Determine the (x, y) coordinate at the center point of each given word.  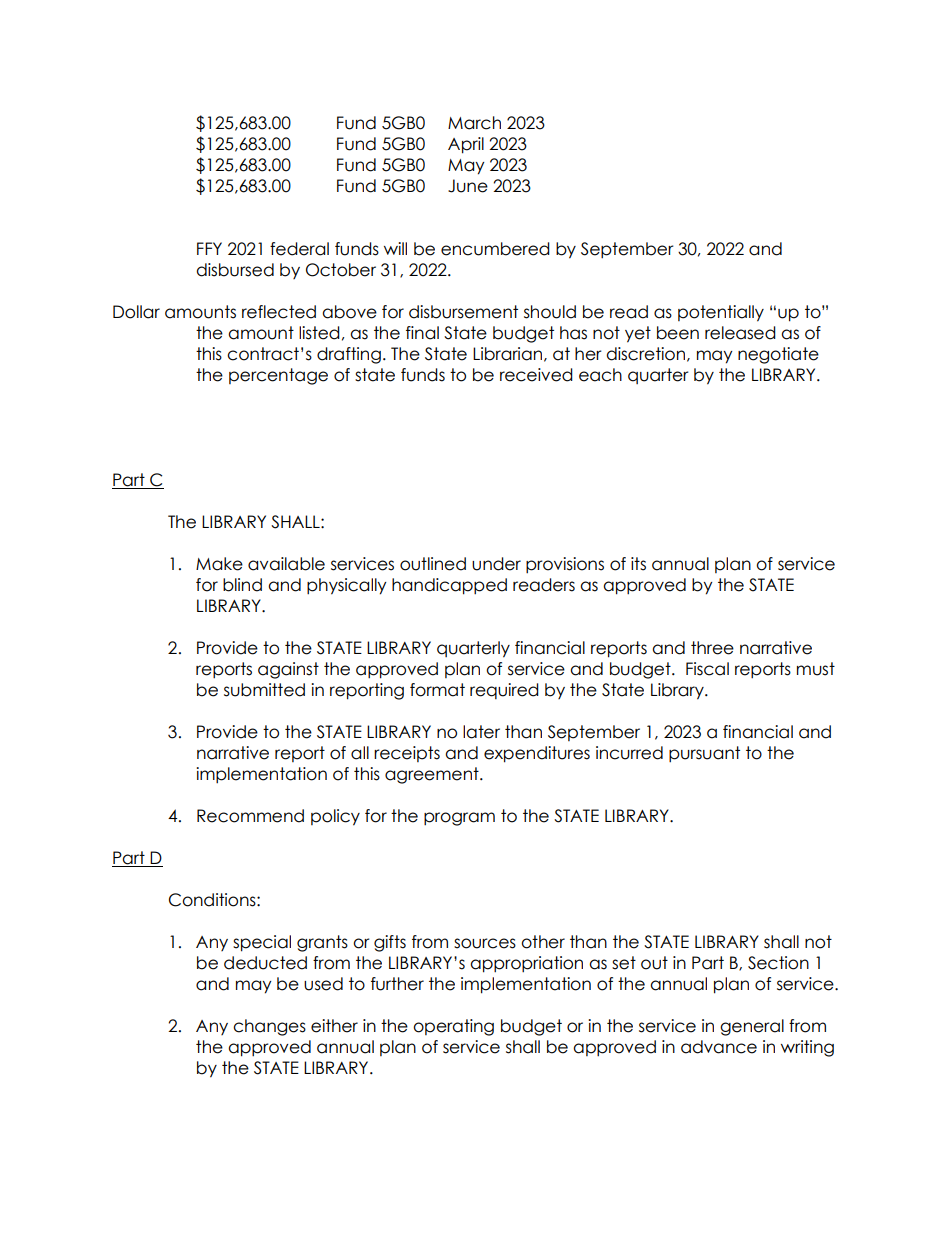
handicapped (449, 586)
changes (269, 1027)
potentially (721, 313)
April (466, 145)
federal (299, 249)
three (712, 648)
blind (242, 585)
